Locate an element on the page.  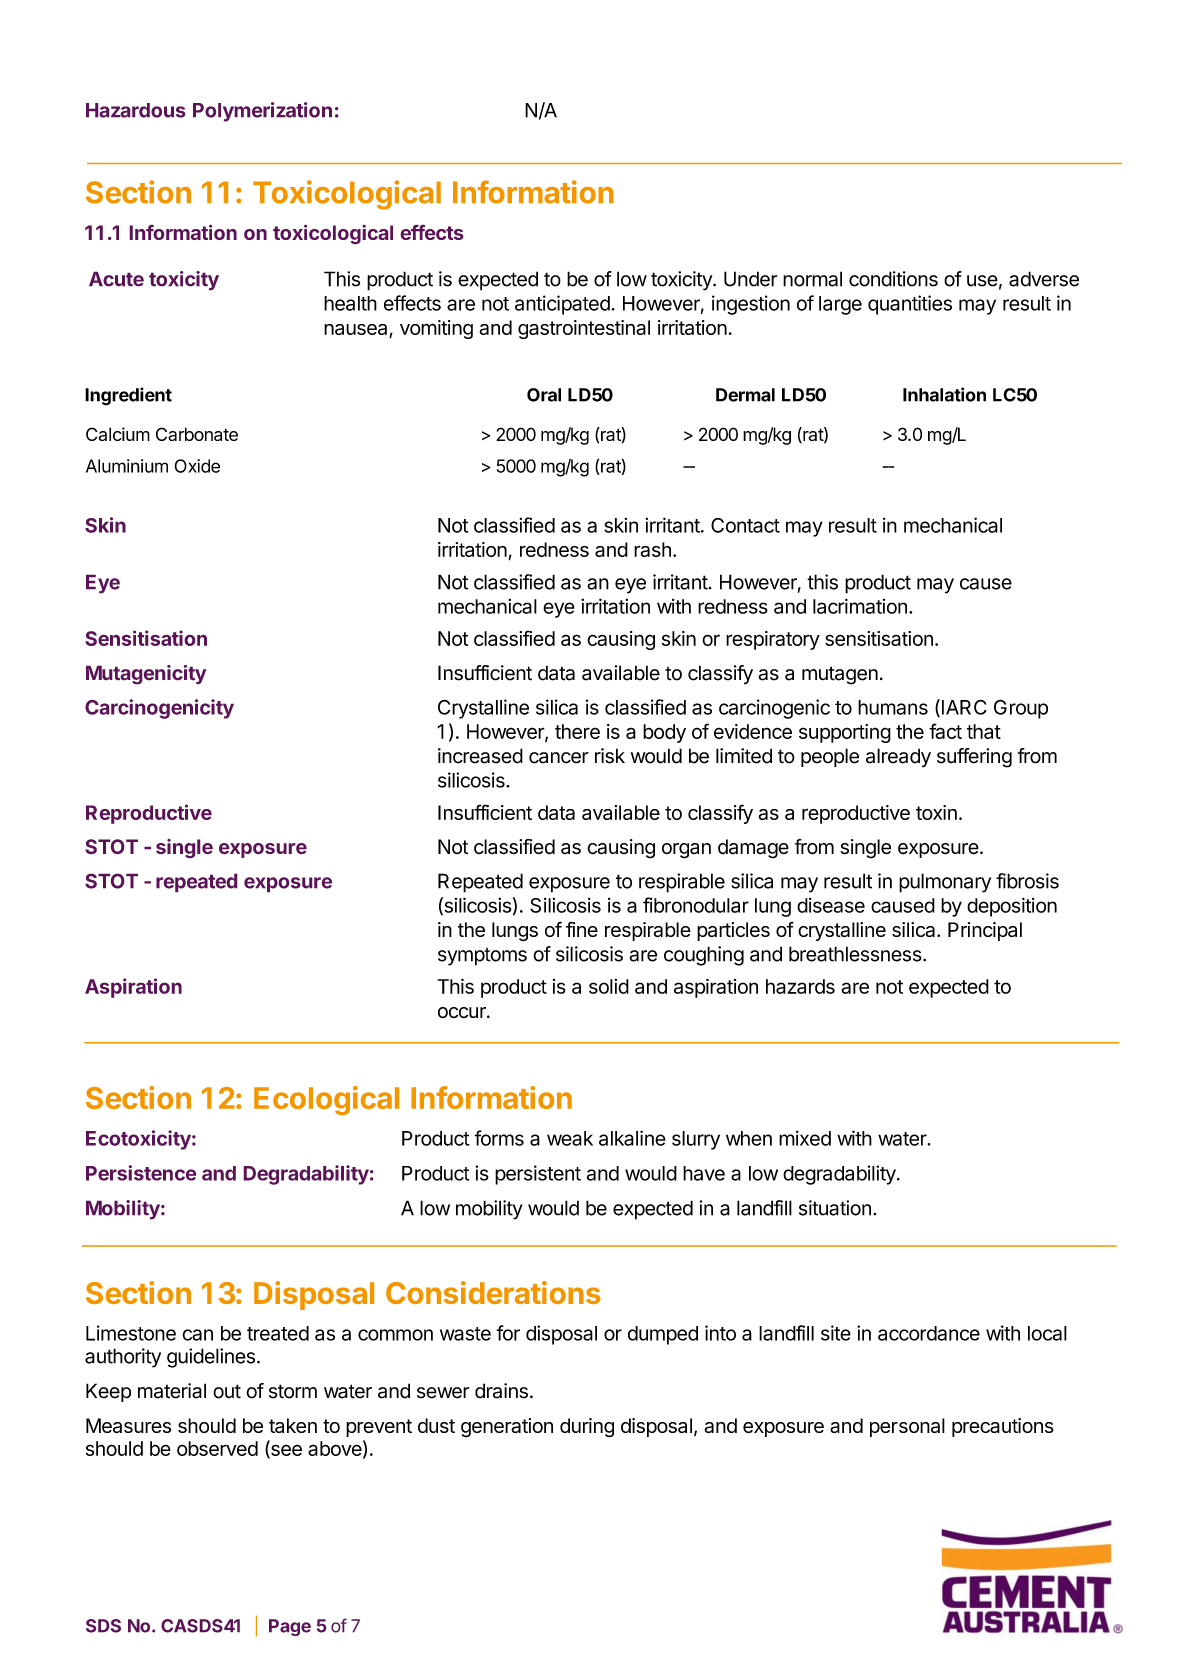
fact is located at coordinates (945, 731).
